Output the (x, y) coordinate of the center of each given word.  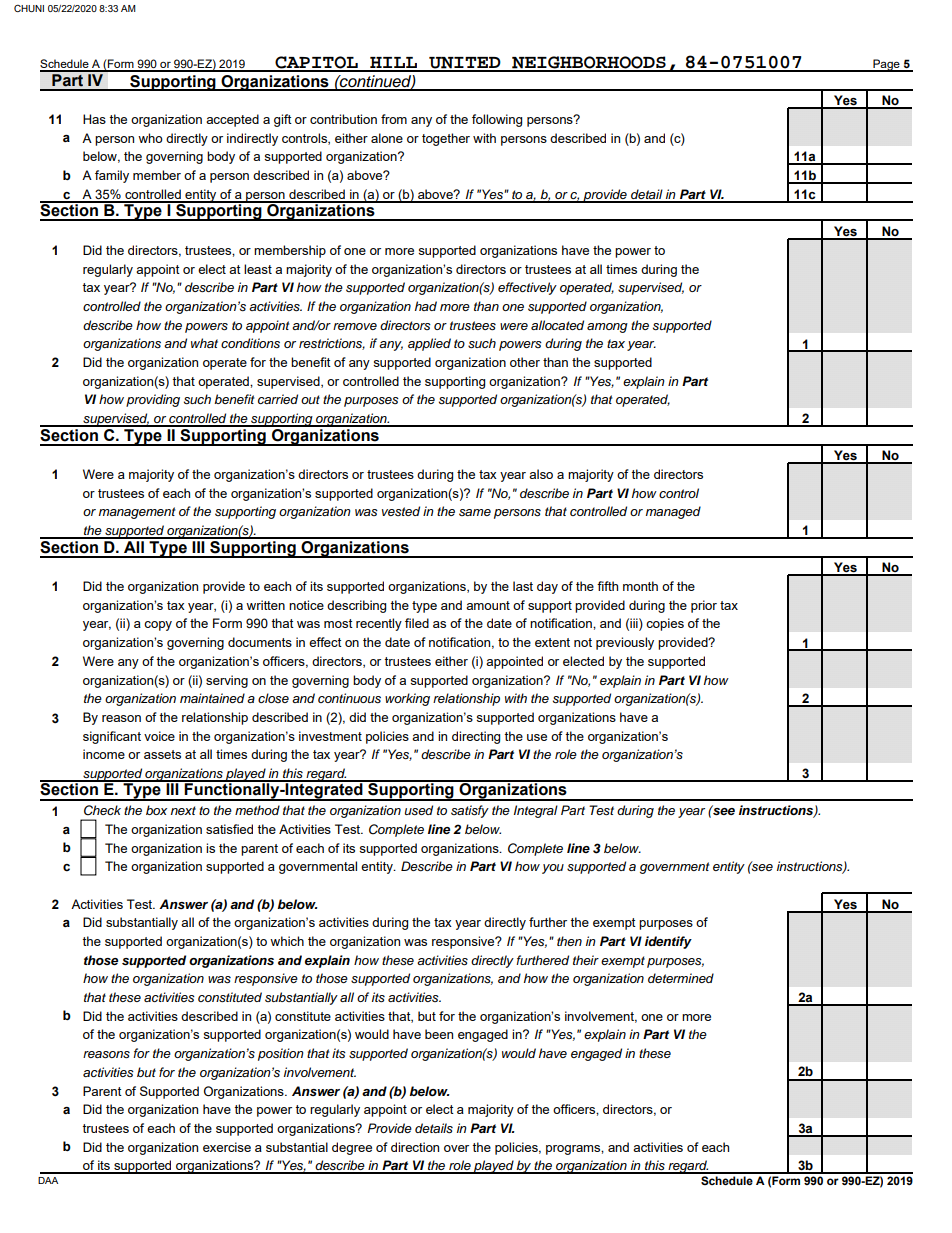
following (497, 120)
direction (415, 1147)
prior (704, 606)
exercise (227, 1147)
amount (488, 605)
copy (158, 626)
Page (886, 65)
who (150, 138)
